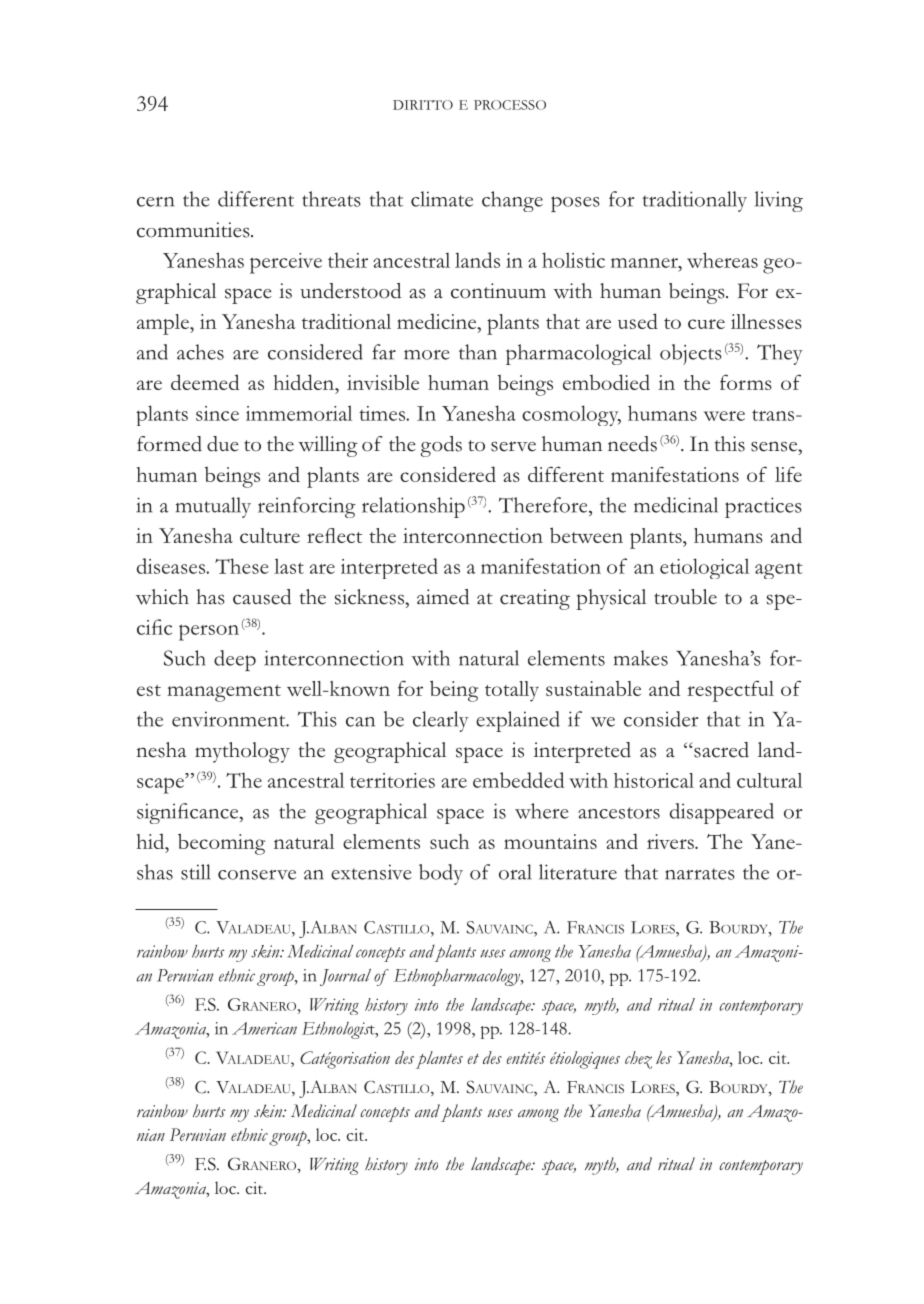 The height and width of the screenshot is (1304, 924). I want to click on body, so click(441, 874).
